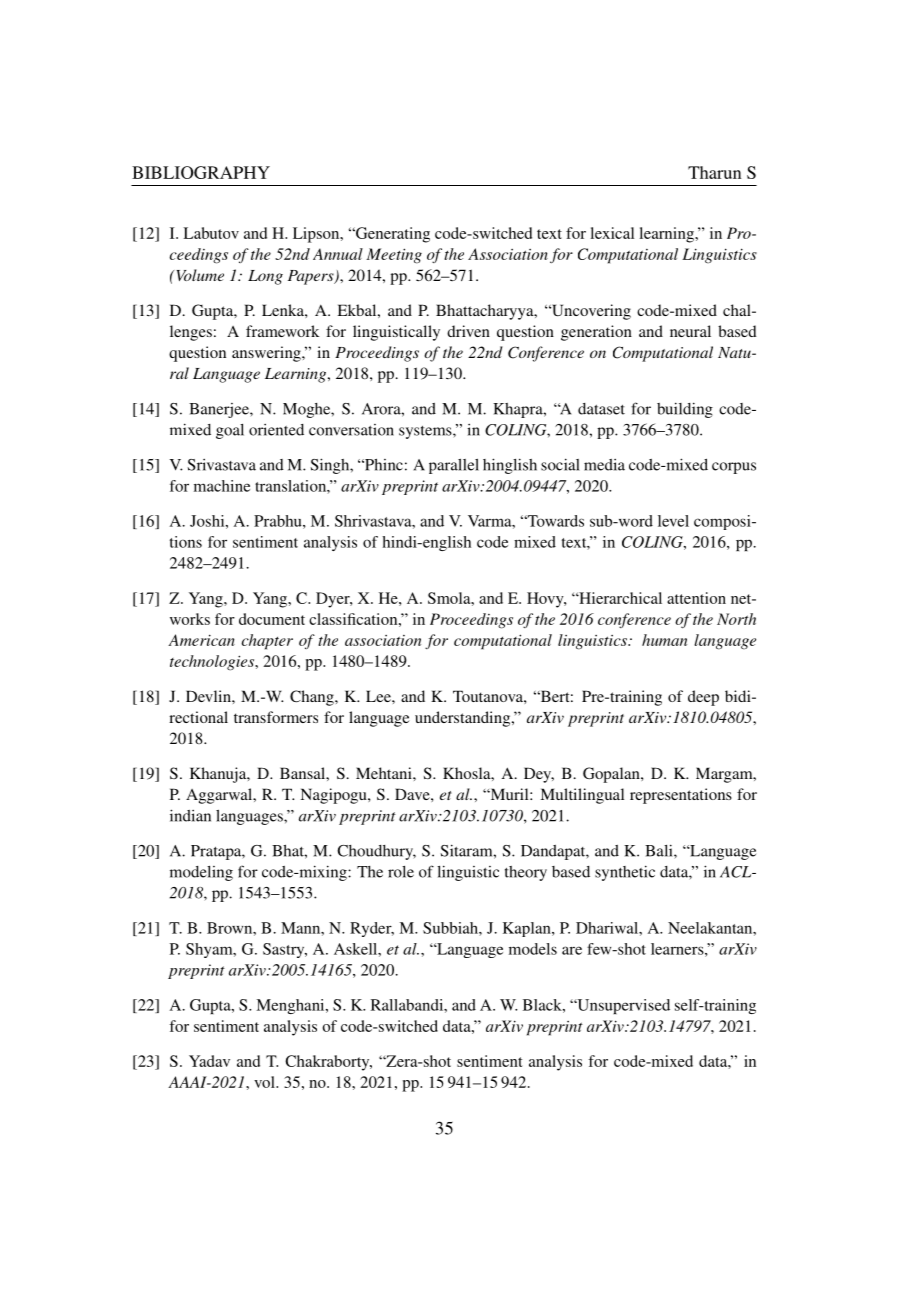  What do you see at coordinates (664, 640) in the document?
I see `human` at bounding box center [664, 640].
